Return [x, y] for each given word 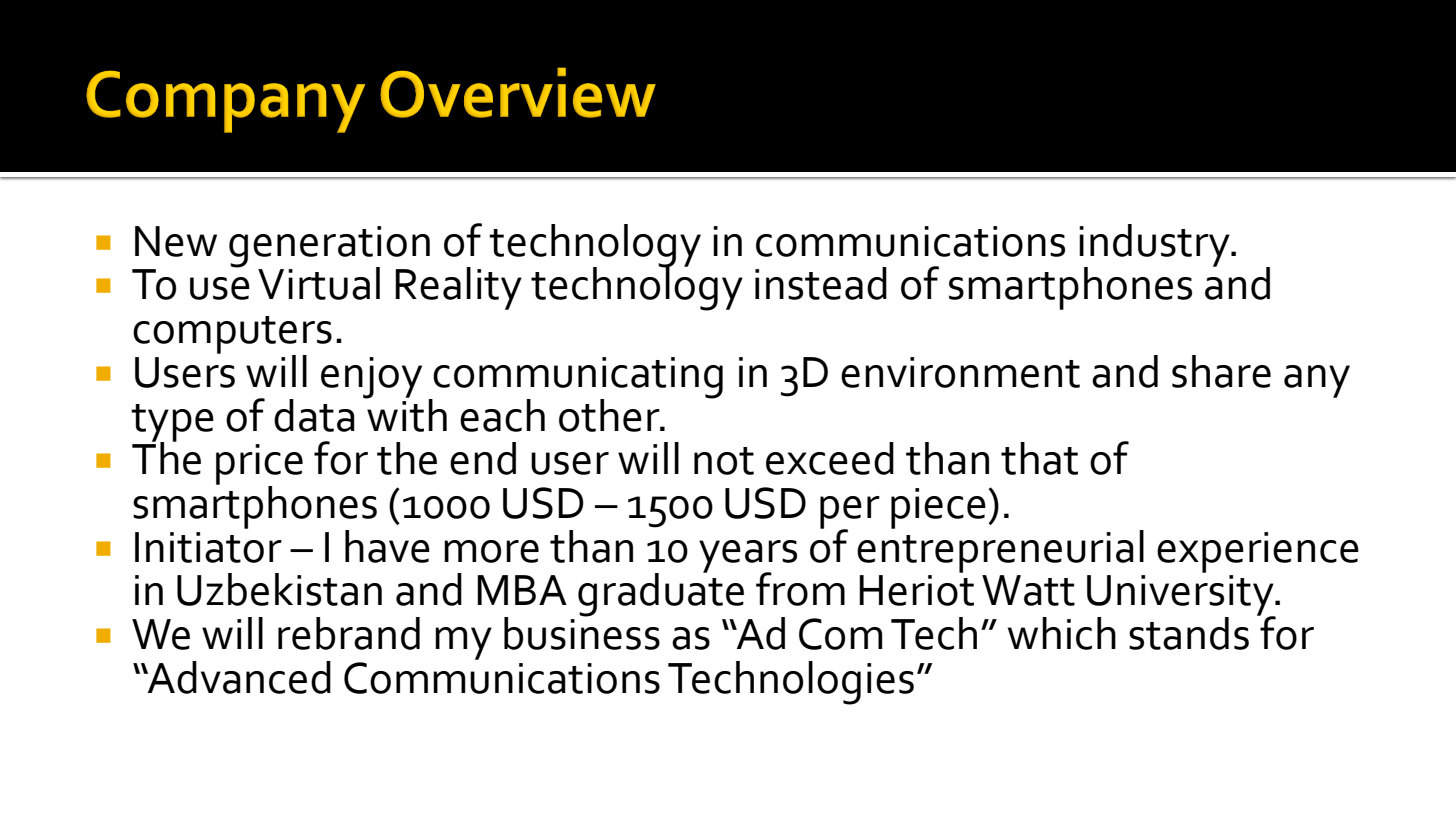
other [610, 415]
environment [960, 372]
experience [1258, 552]
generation [329, 247]
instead [821, 283]
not [724, 461]
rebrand [349, 633]
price [259, 465]
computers [232, 336]
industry [1155, 246]
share [1221, 371]
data [314, 415]
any [1317, 381]
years [748, 557]
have [387, 546]
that [1039, 458]
